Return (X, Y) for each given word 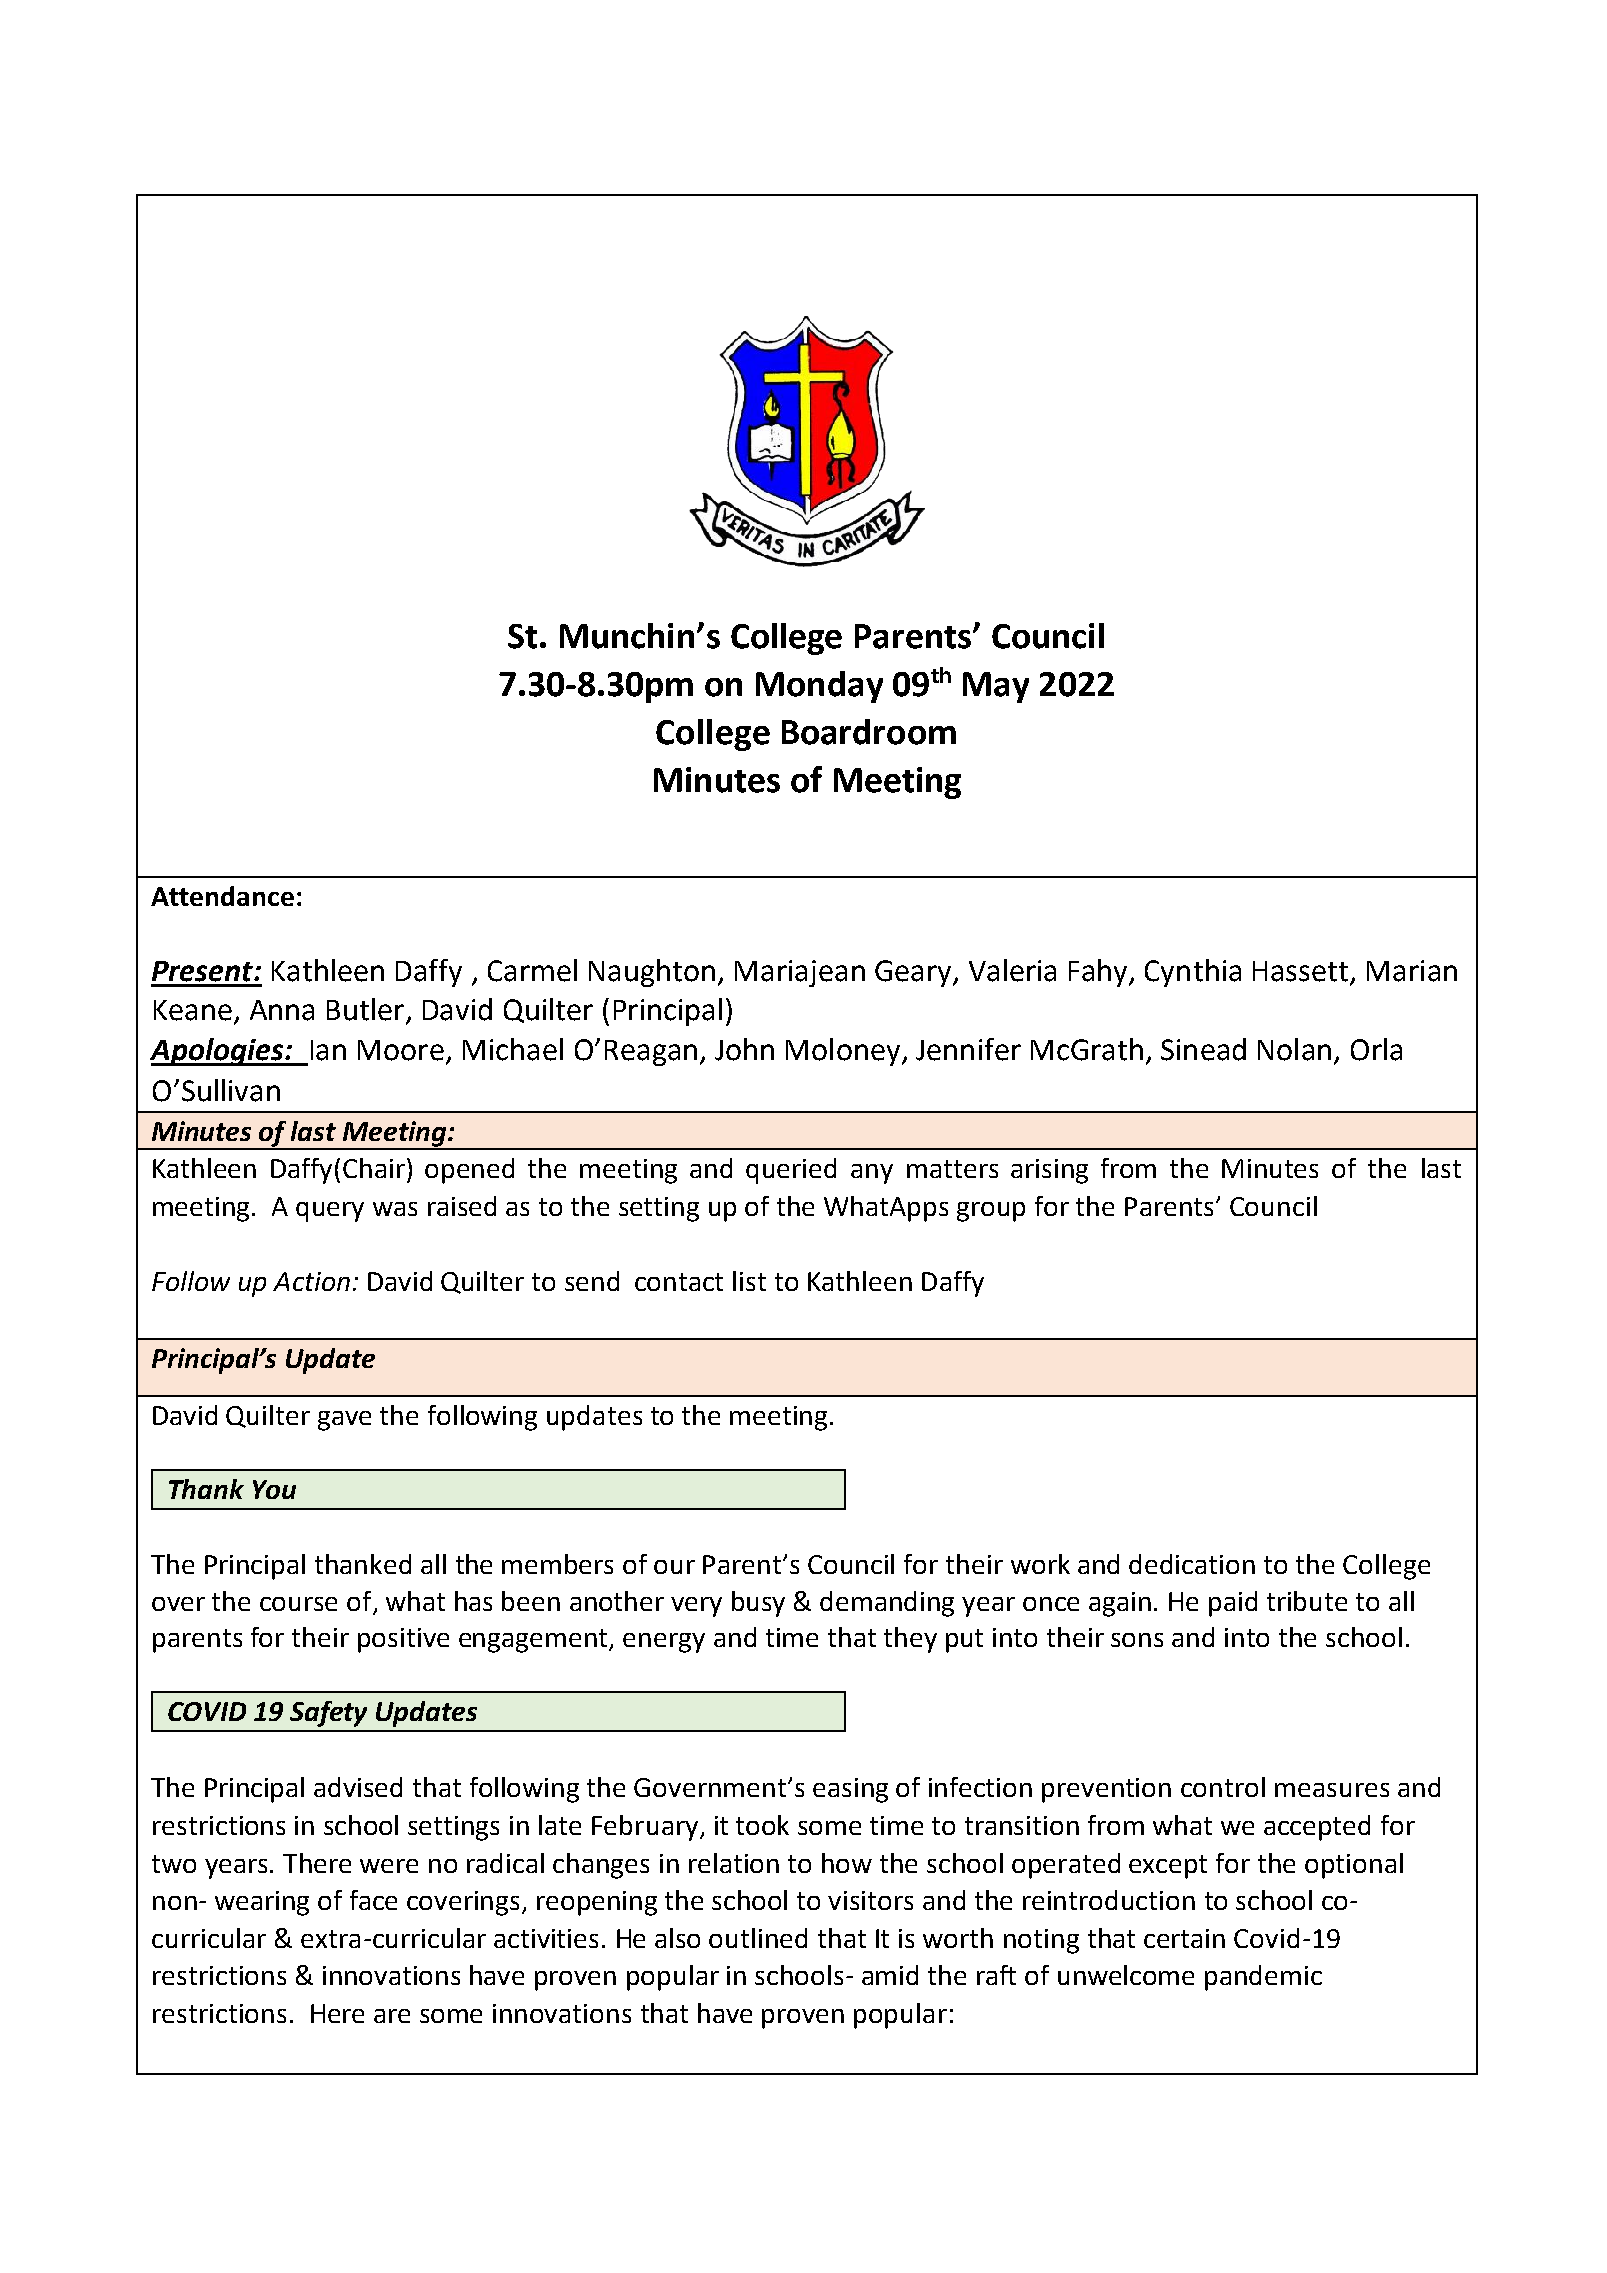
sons (1137, 1640)
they (910, 1640)
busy (758, 1604)
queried (791, 1171)
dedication (1192, 1564)
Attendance (222, 896)
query (330, 1212)
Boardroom (869, 732)
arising (1049, 1171)
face (373, 1900)
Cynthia (1193, 973)
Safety (328, 1714)
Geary (914, 973)
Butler (365, 1009)
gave (344, 1421)
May (996, 687)
